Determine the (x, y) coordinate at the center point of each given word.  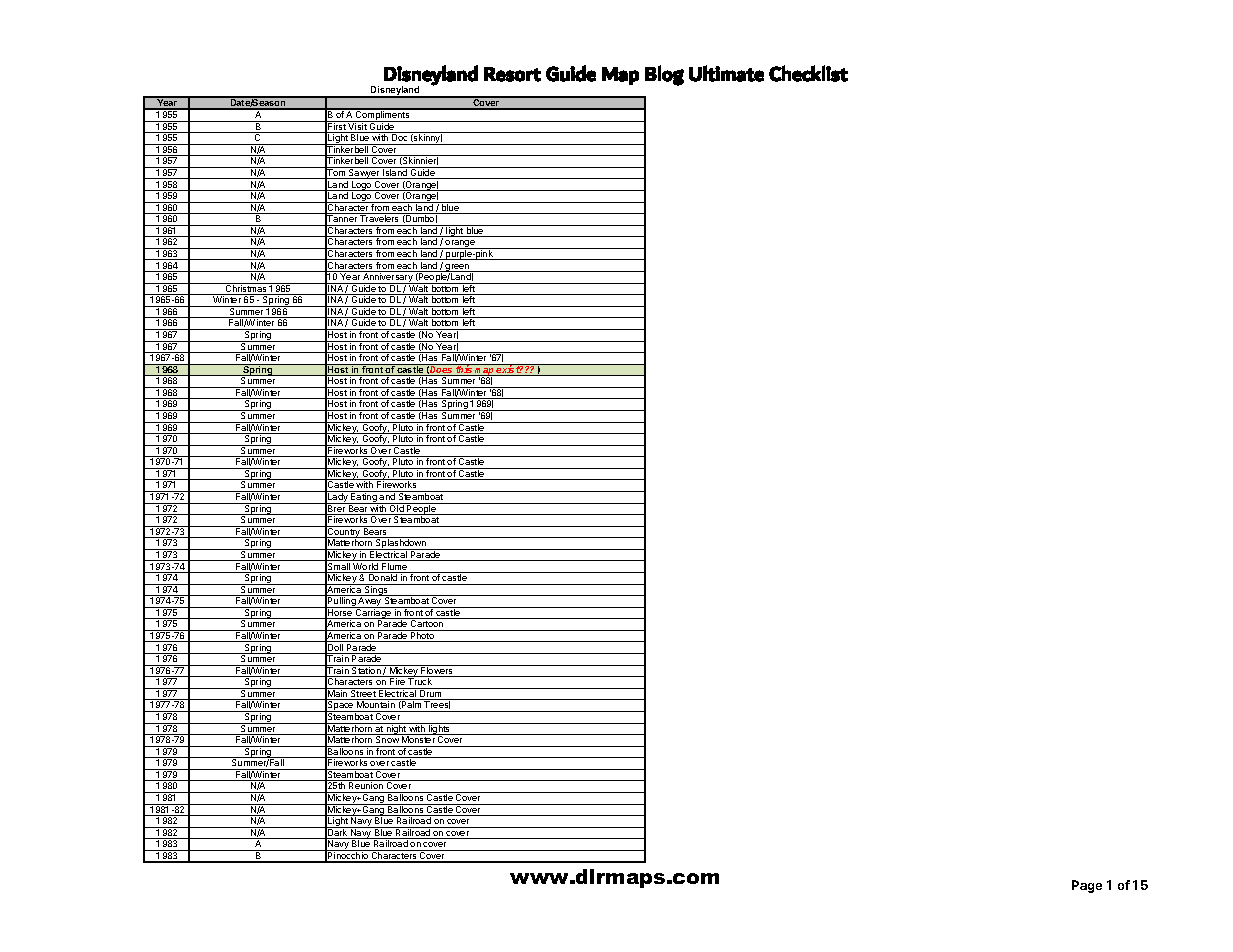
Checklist (808, 73)
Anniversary (388, 277)
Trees (437, 706)
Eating (364, 497)
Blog (664, 75)
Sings (376, 591)
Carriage (373, 614)
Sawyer (364, 173)
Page (1087, 886)
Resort (512, 74)
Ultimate (726, 73)
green (458, 269)
